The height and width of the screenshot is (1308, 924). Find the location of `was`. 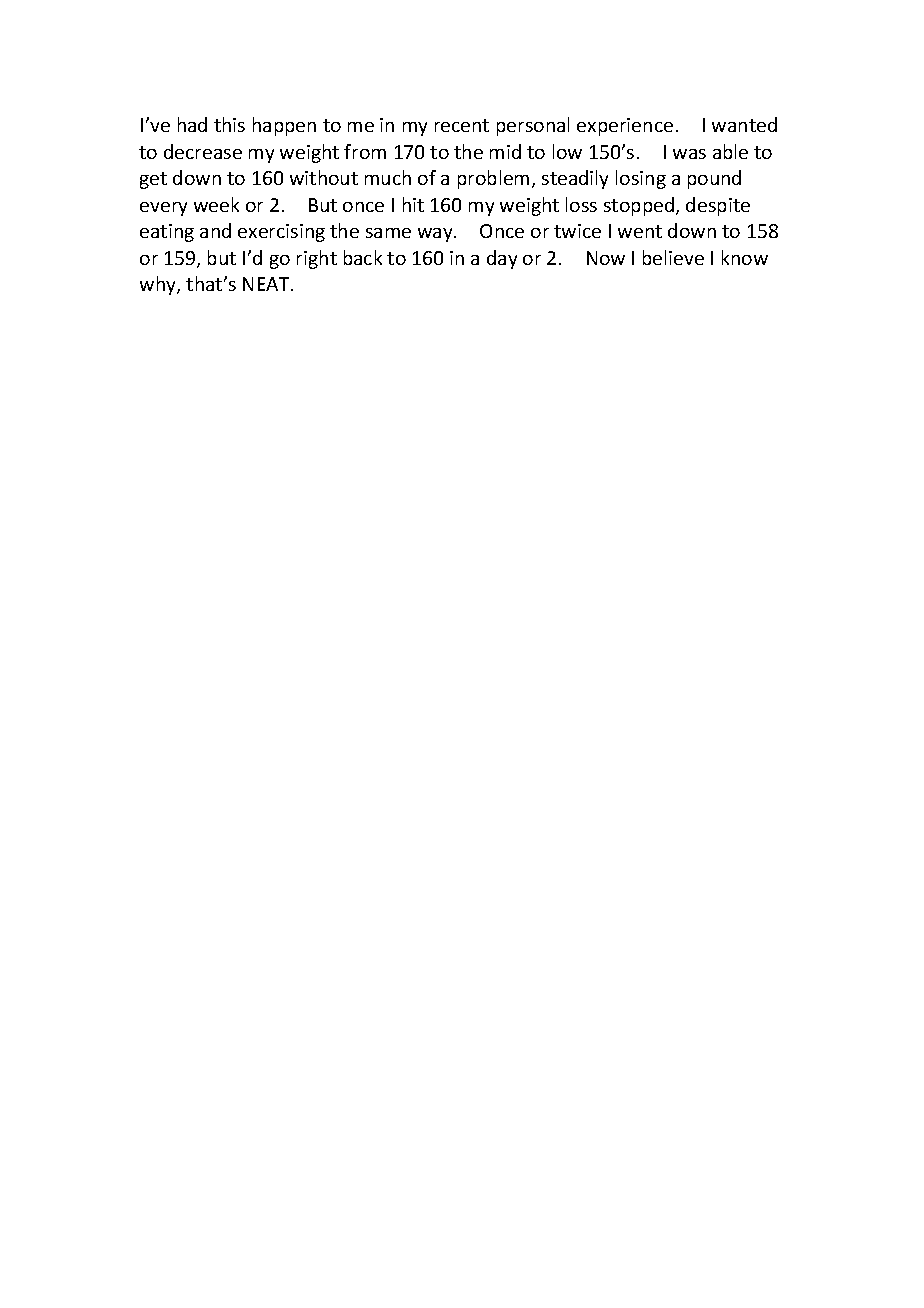

was is located at coordinates (689, 154).
